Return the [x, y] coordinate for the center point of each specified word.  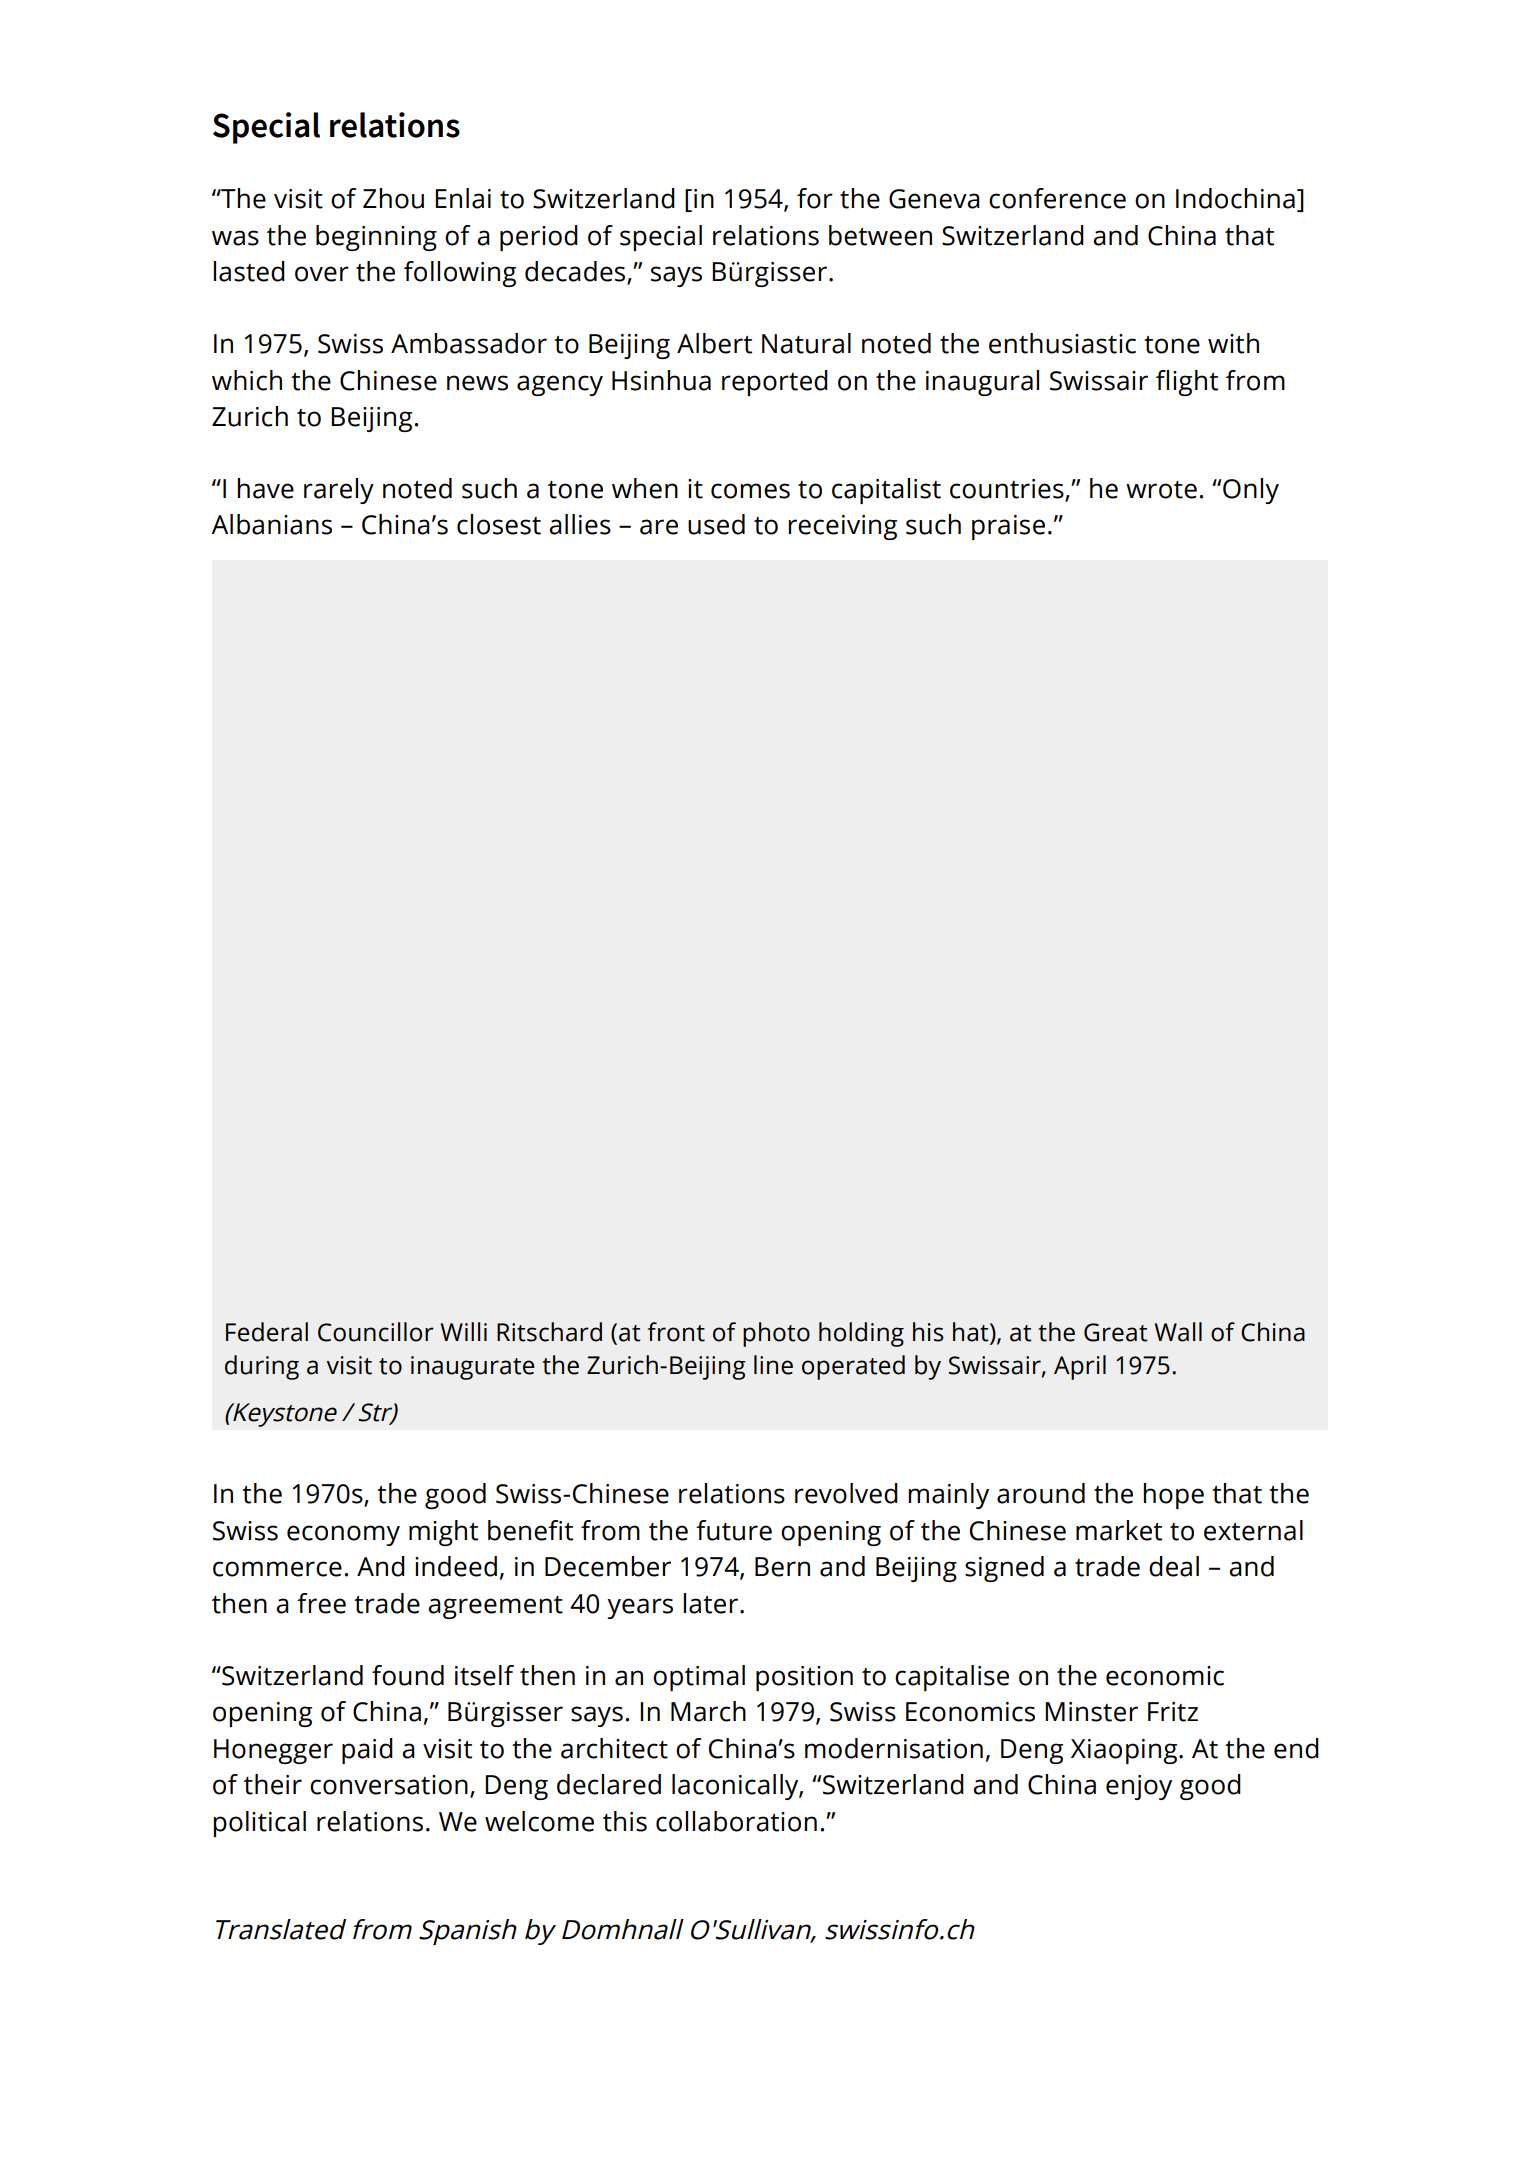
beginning [376, 238]
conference [1057, 198]
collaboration [736, 1821]
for [815, 198]
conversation [389, 1785]
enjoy [1139, 1787]
